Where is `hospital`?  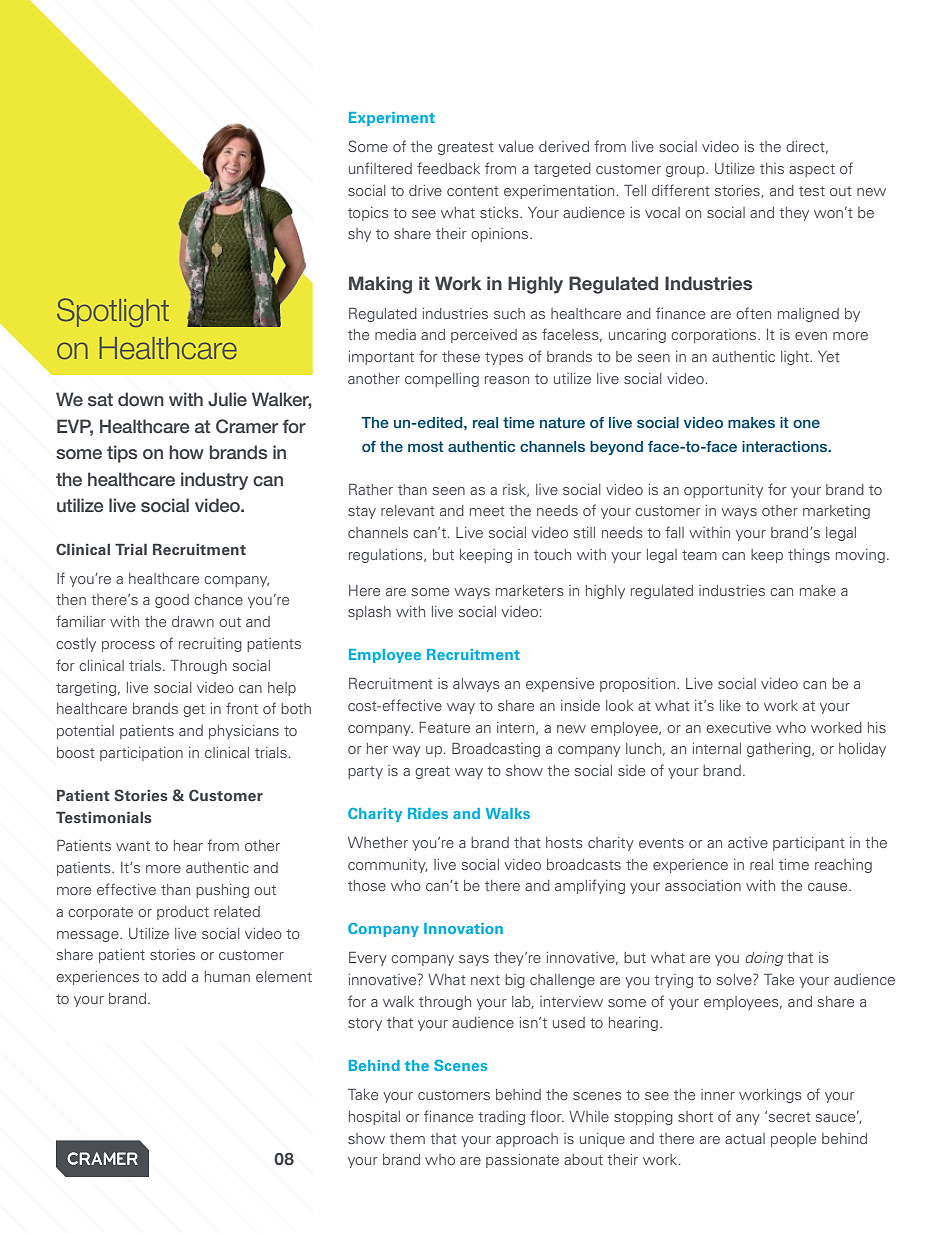 hospital is located at coordinates (374, 1118).
